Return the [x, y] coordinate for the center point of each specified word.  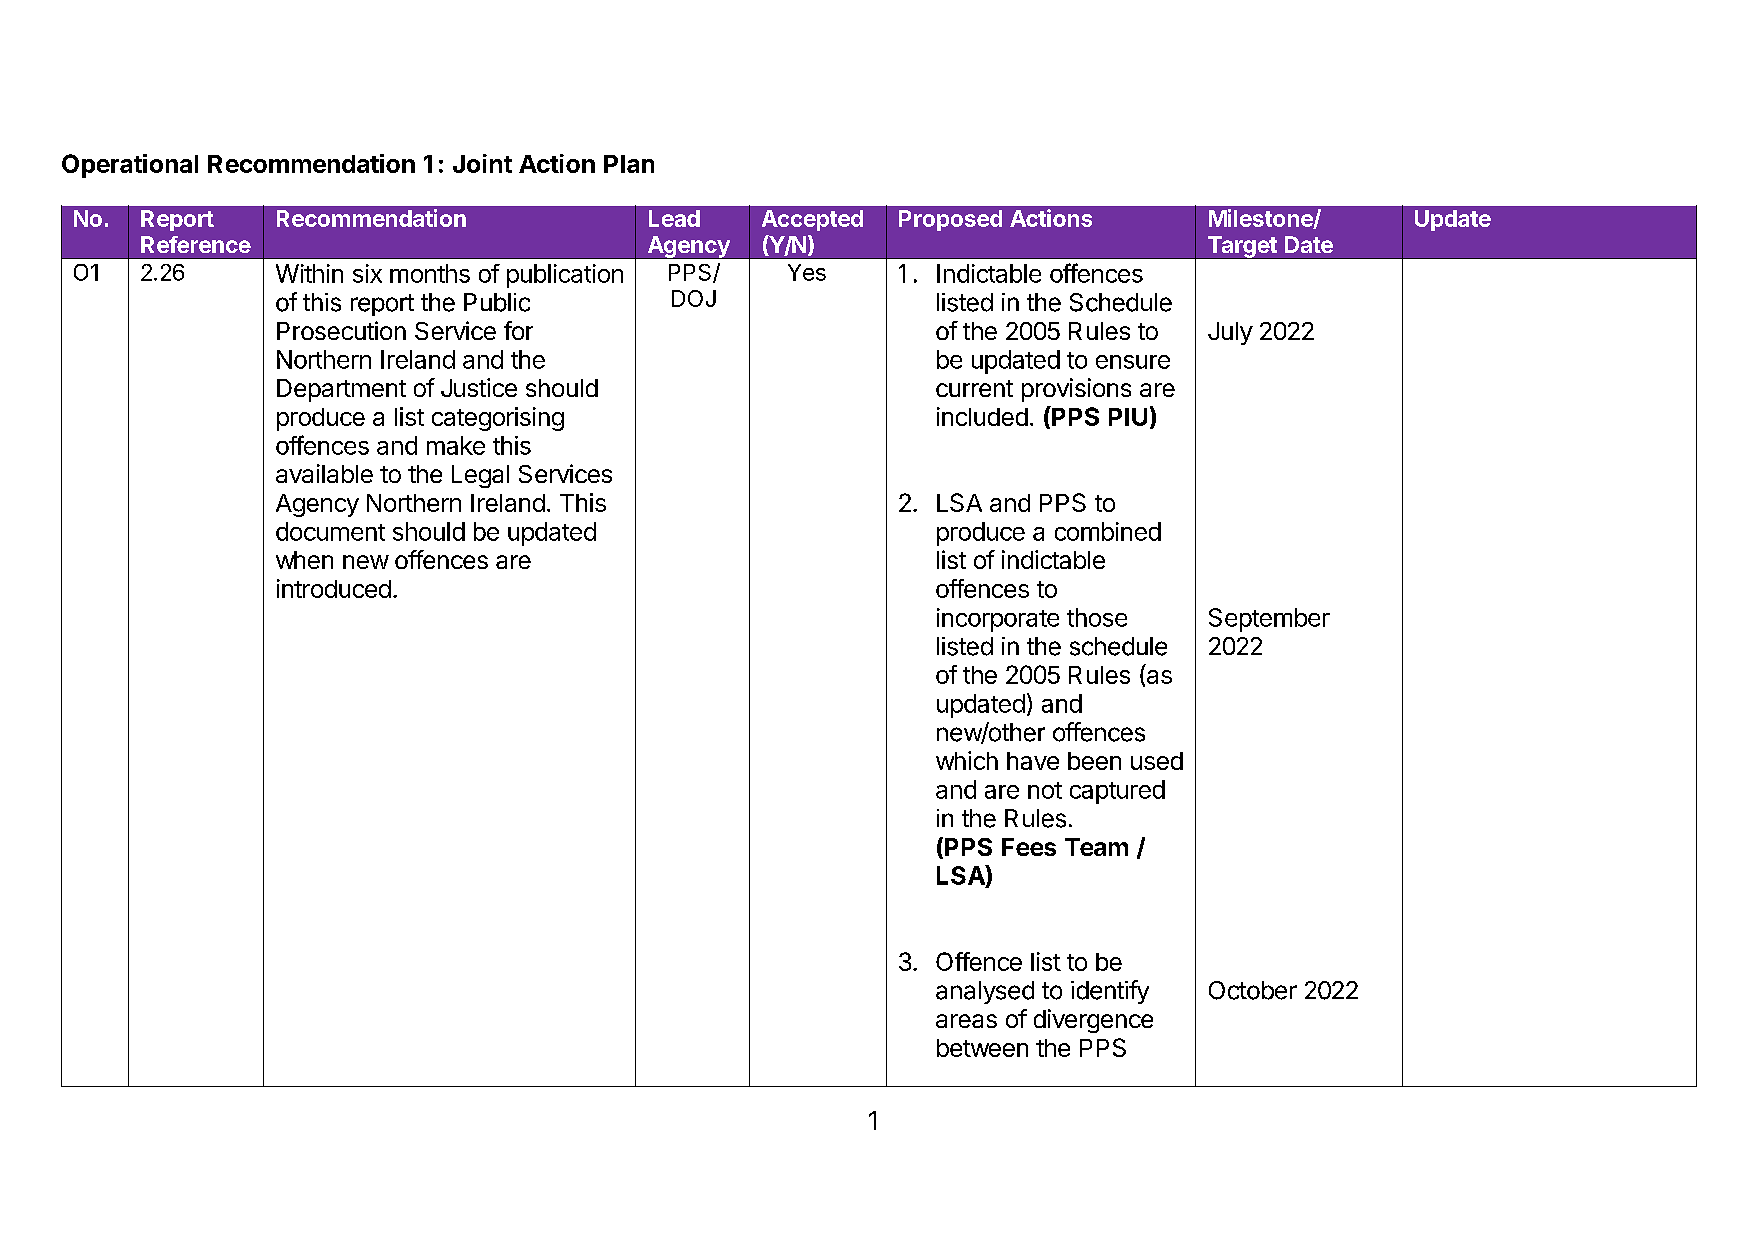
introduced [334, 588]
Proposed [950, 220]
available [324, 473]
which [967, 760]
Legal [480, 476]
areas [966, 1021]
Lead [674, 218]
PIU [1128, 417]
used [1157, 761]
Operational [130, 166]
